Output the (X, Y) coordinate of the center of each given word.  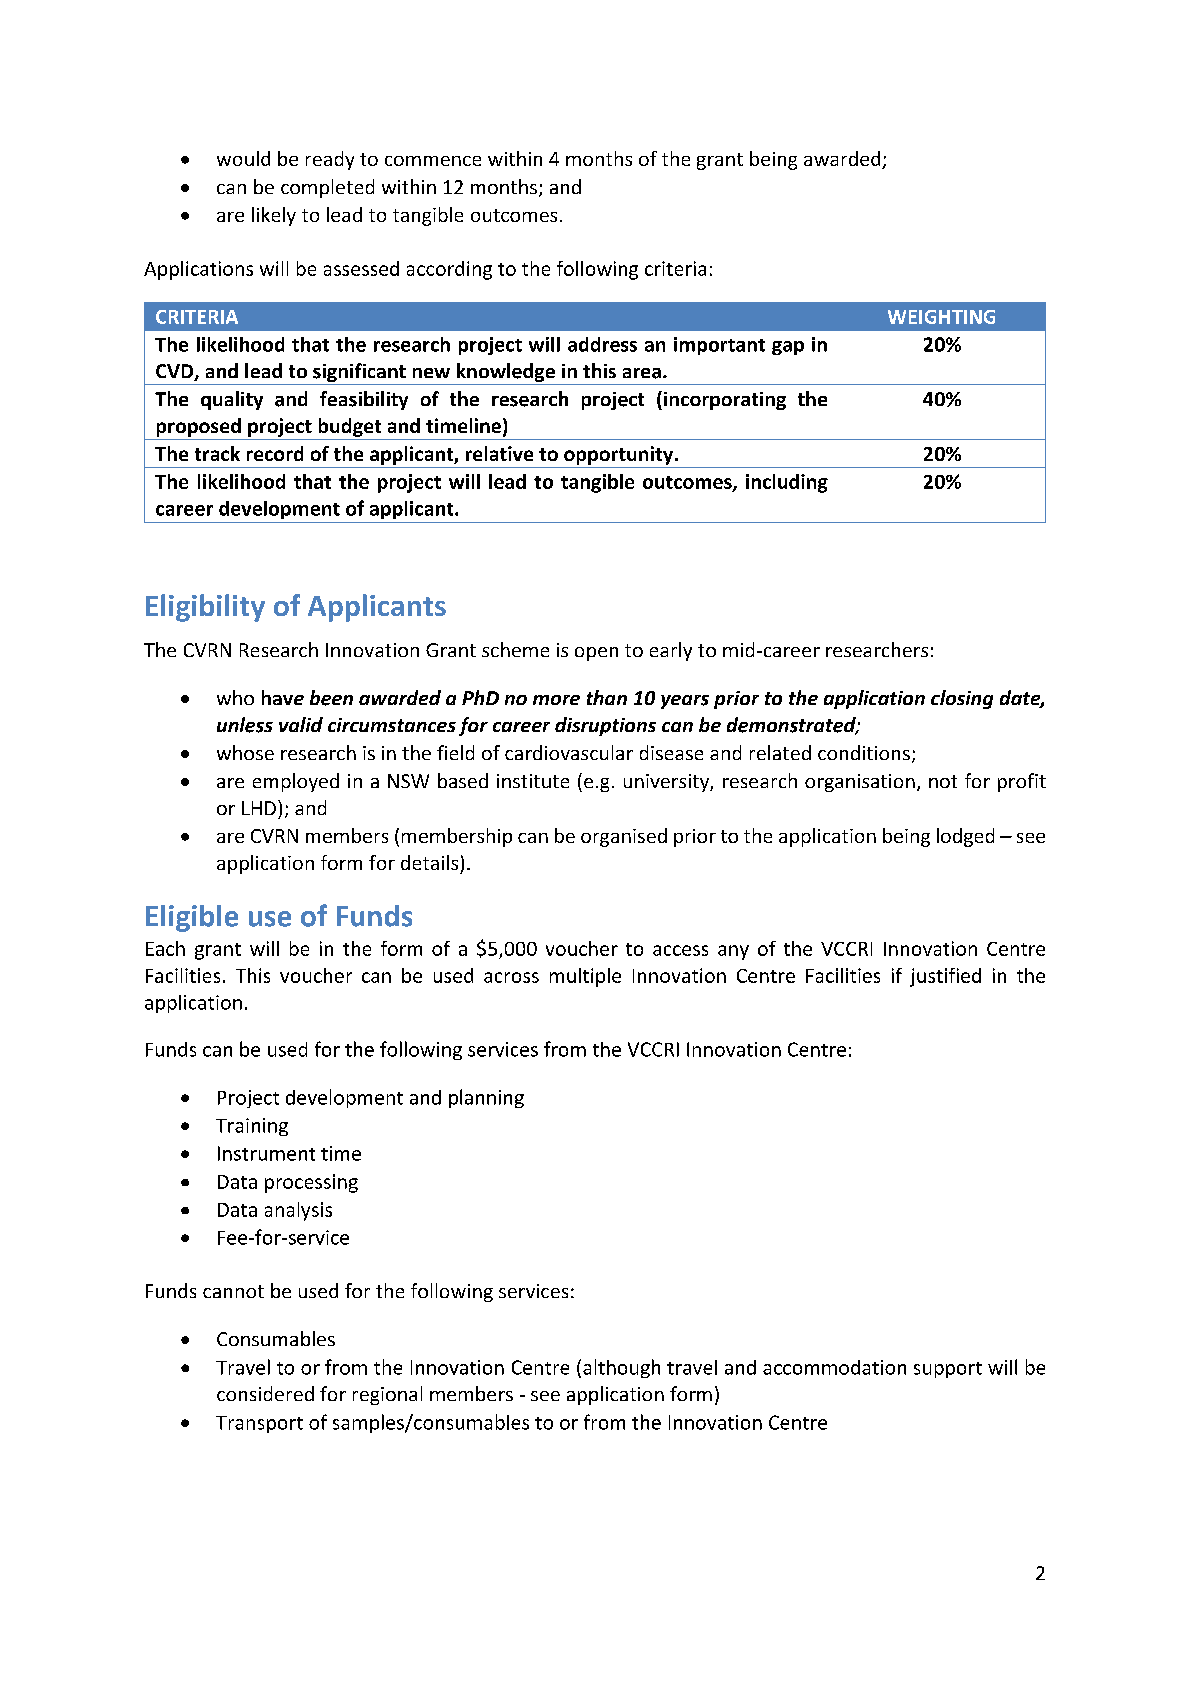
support (948, 1370)
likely (274, 216)
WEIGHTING (941, 317)
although (621, 1368)
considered (265, 1393)
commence (433, 161)
